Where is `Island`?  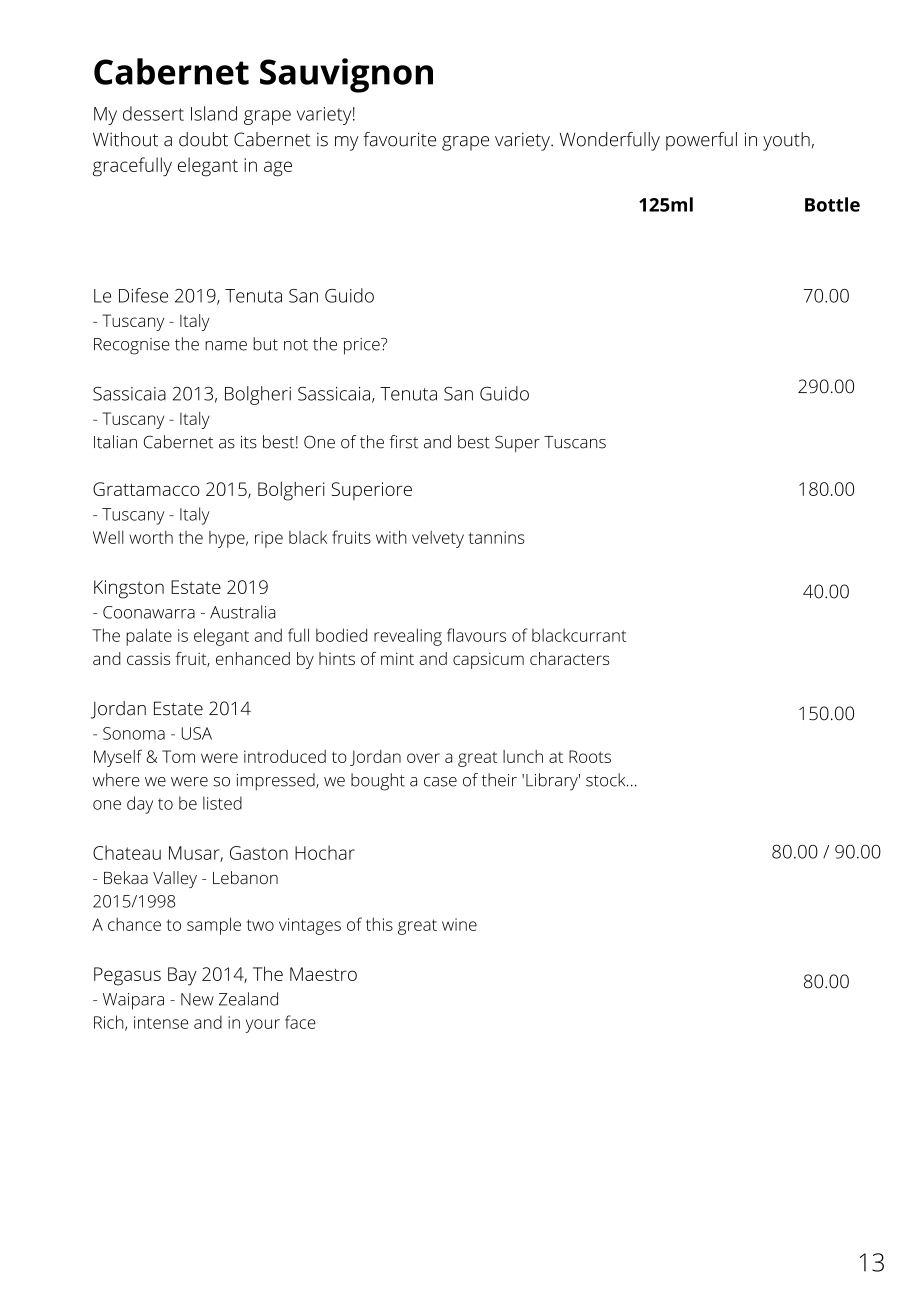
Island is located at coordinates (214, 113).
